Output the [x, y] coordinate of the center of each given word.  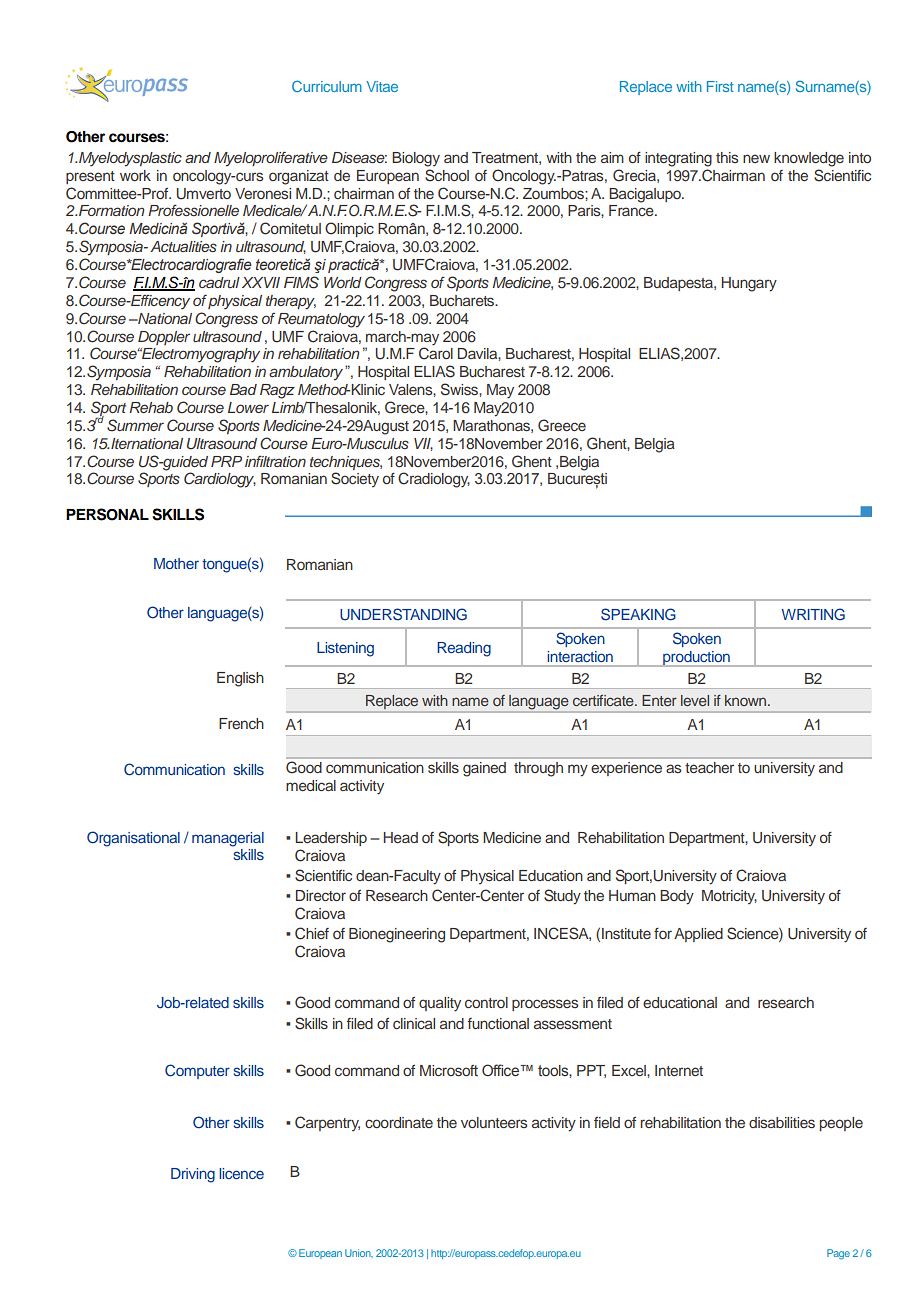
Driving [193, 1175]
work [135, 175]
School [447, 175]
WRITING [813, 614]
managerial [228, 839]
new [756, 158]
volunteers [494, 1122]
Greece [562, 425]
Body [677, 897]
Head [401, 837]
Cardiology [220, 480]
